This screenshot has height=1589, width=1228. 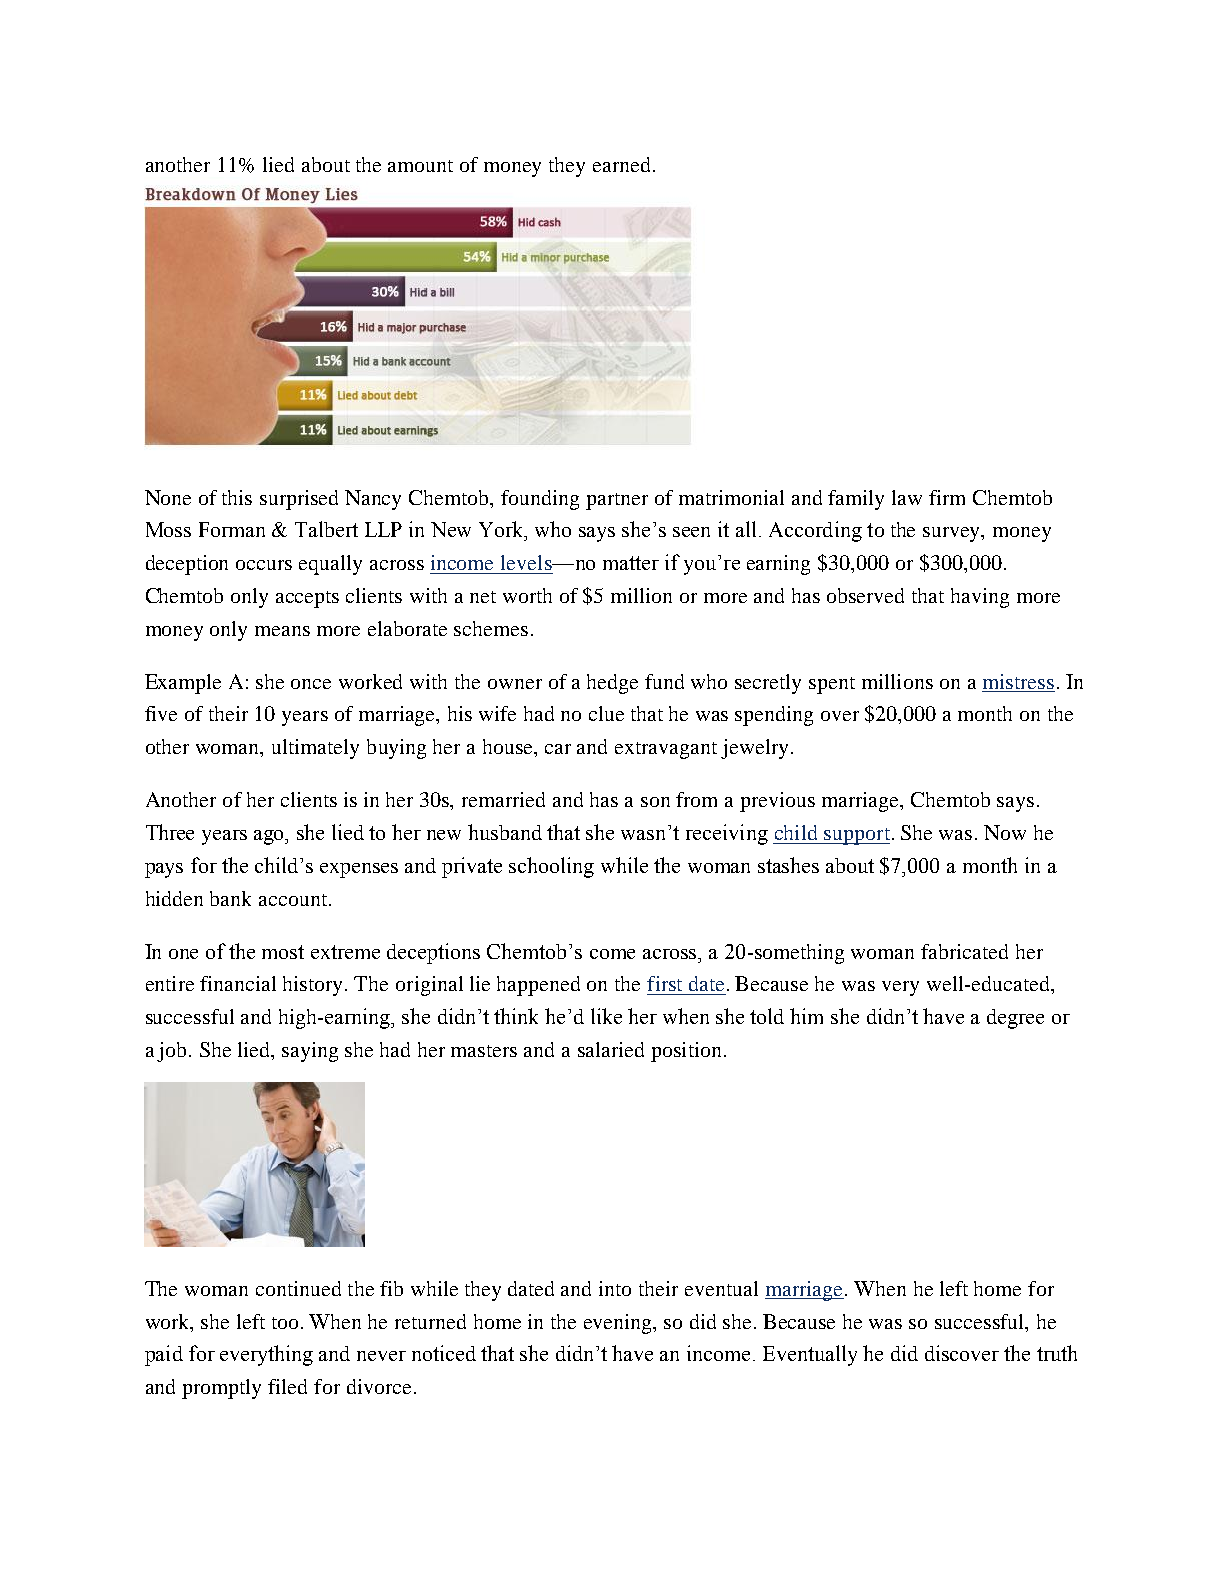 I want to click on too, so click(x=285, y=1323).
